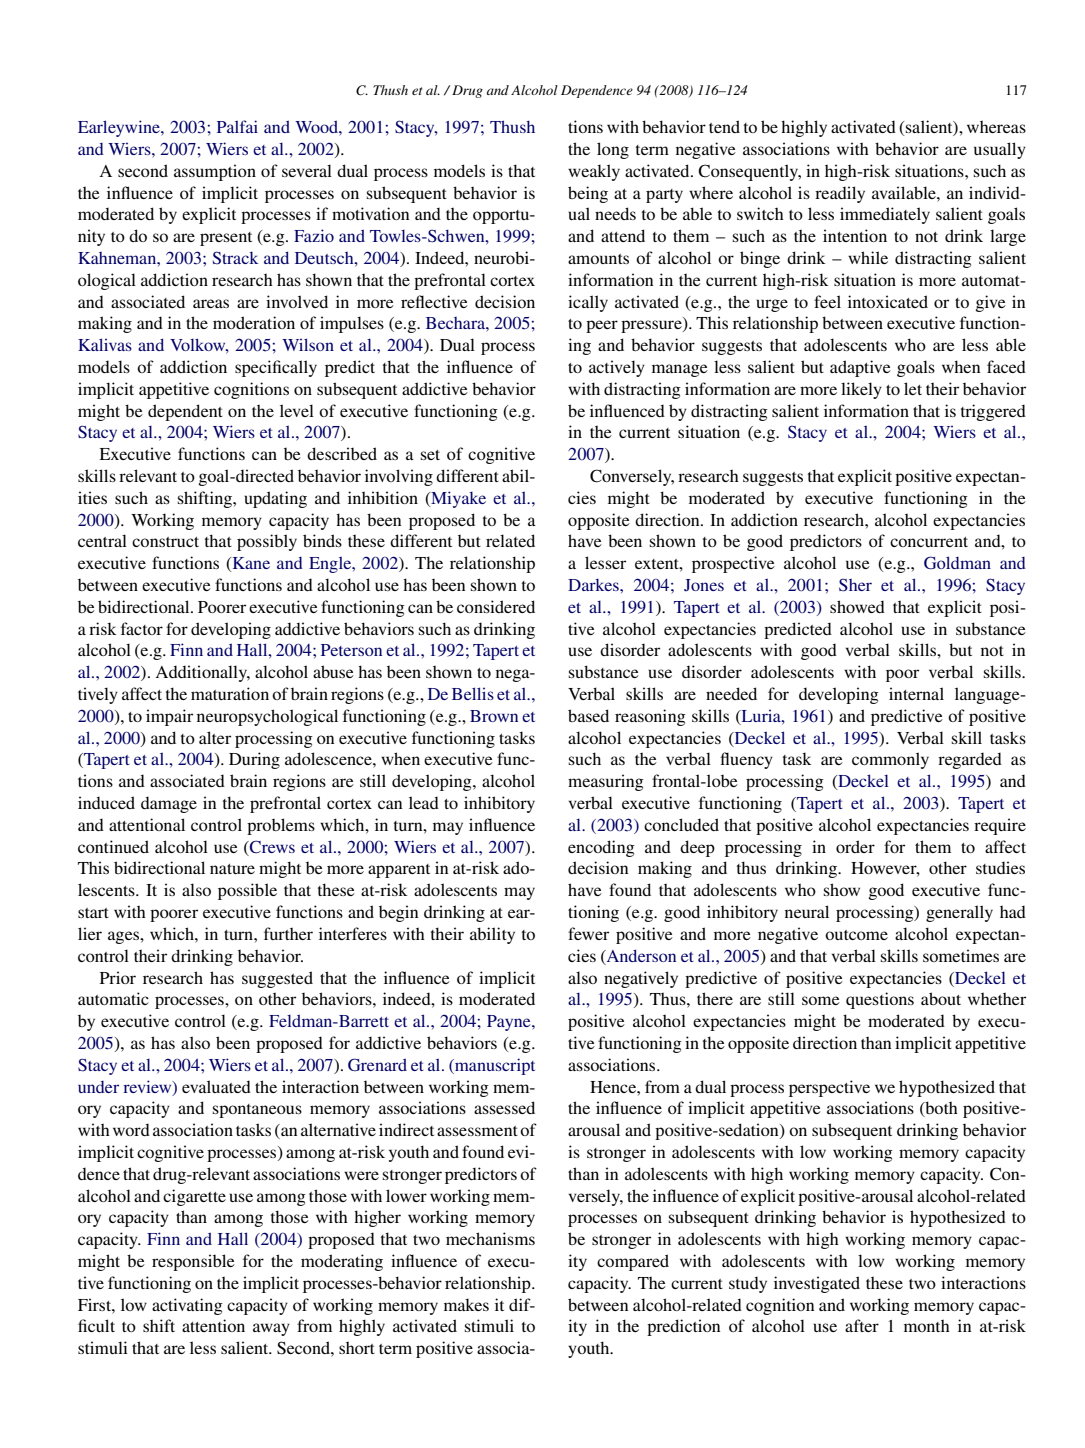 The height and width of the screenshot is (1448, 1085). Describe the element at coordinates (187, 1306) in the screenshot. I see `activating` at that location.
